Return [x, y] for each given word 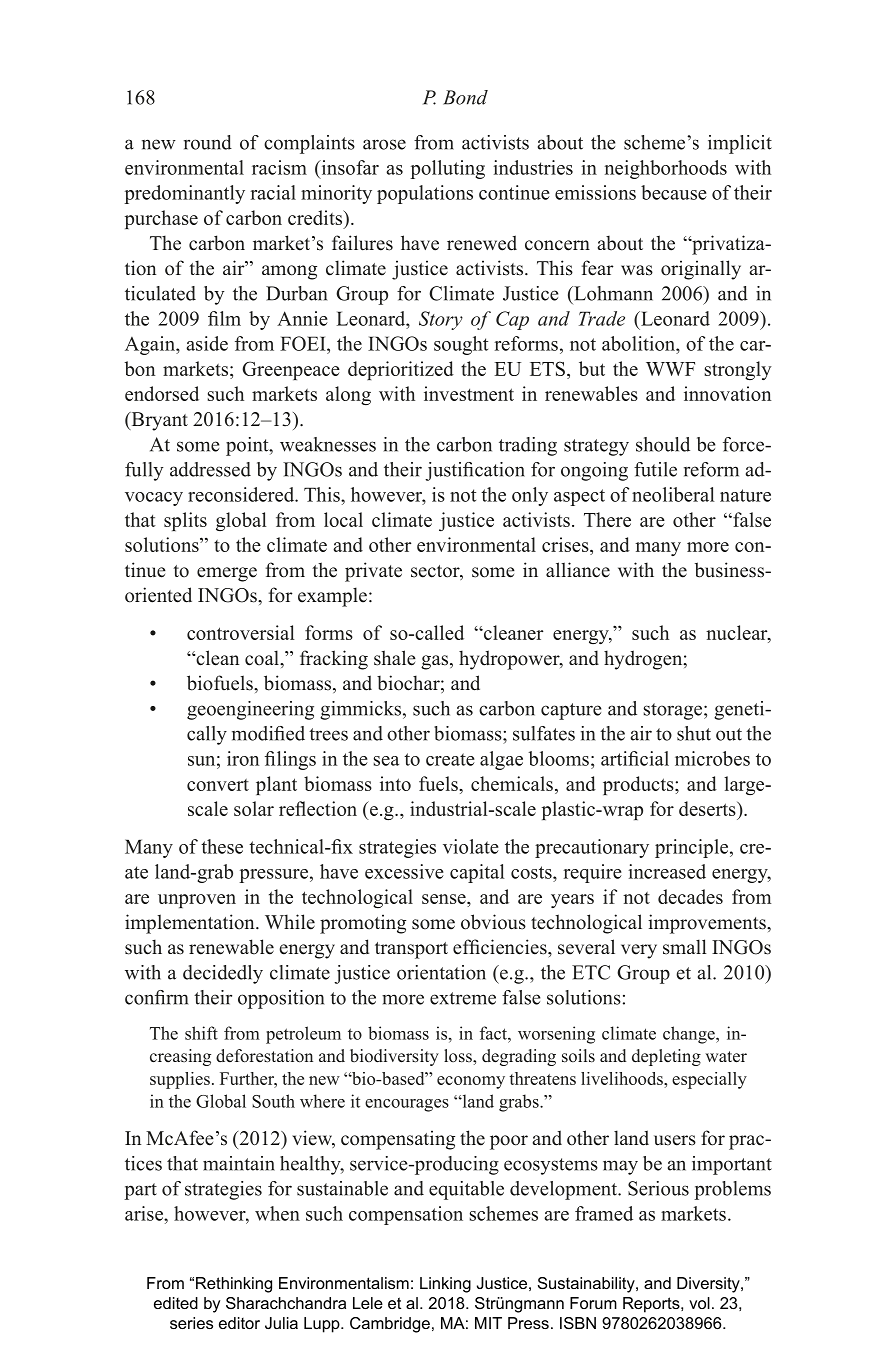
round [208, 142]
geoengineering [250, 710]
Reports [652, 1305]
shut [694, 733]
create [450, 759]
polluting [447, 169]
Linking [445, 1285]
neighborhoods [665, 169]
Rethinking [234, 1285]
